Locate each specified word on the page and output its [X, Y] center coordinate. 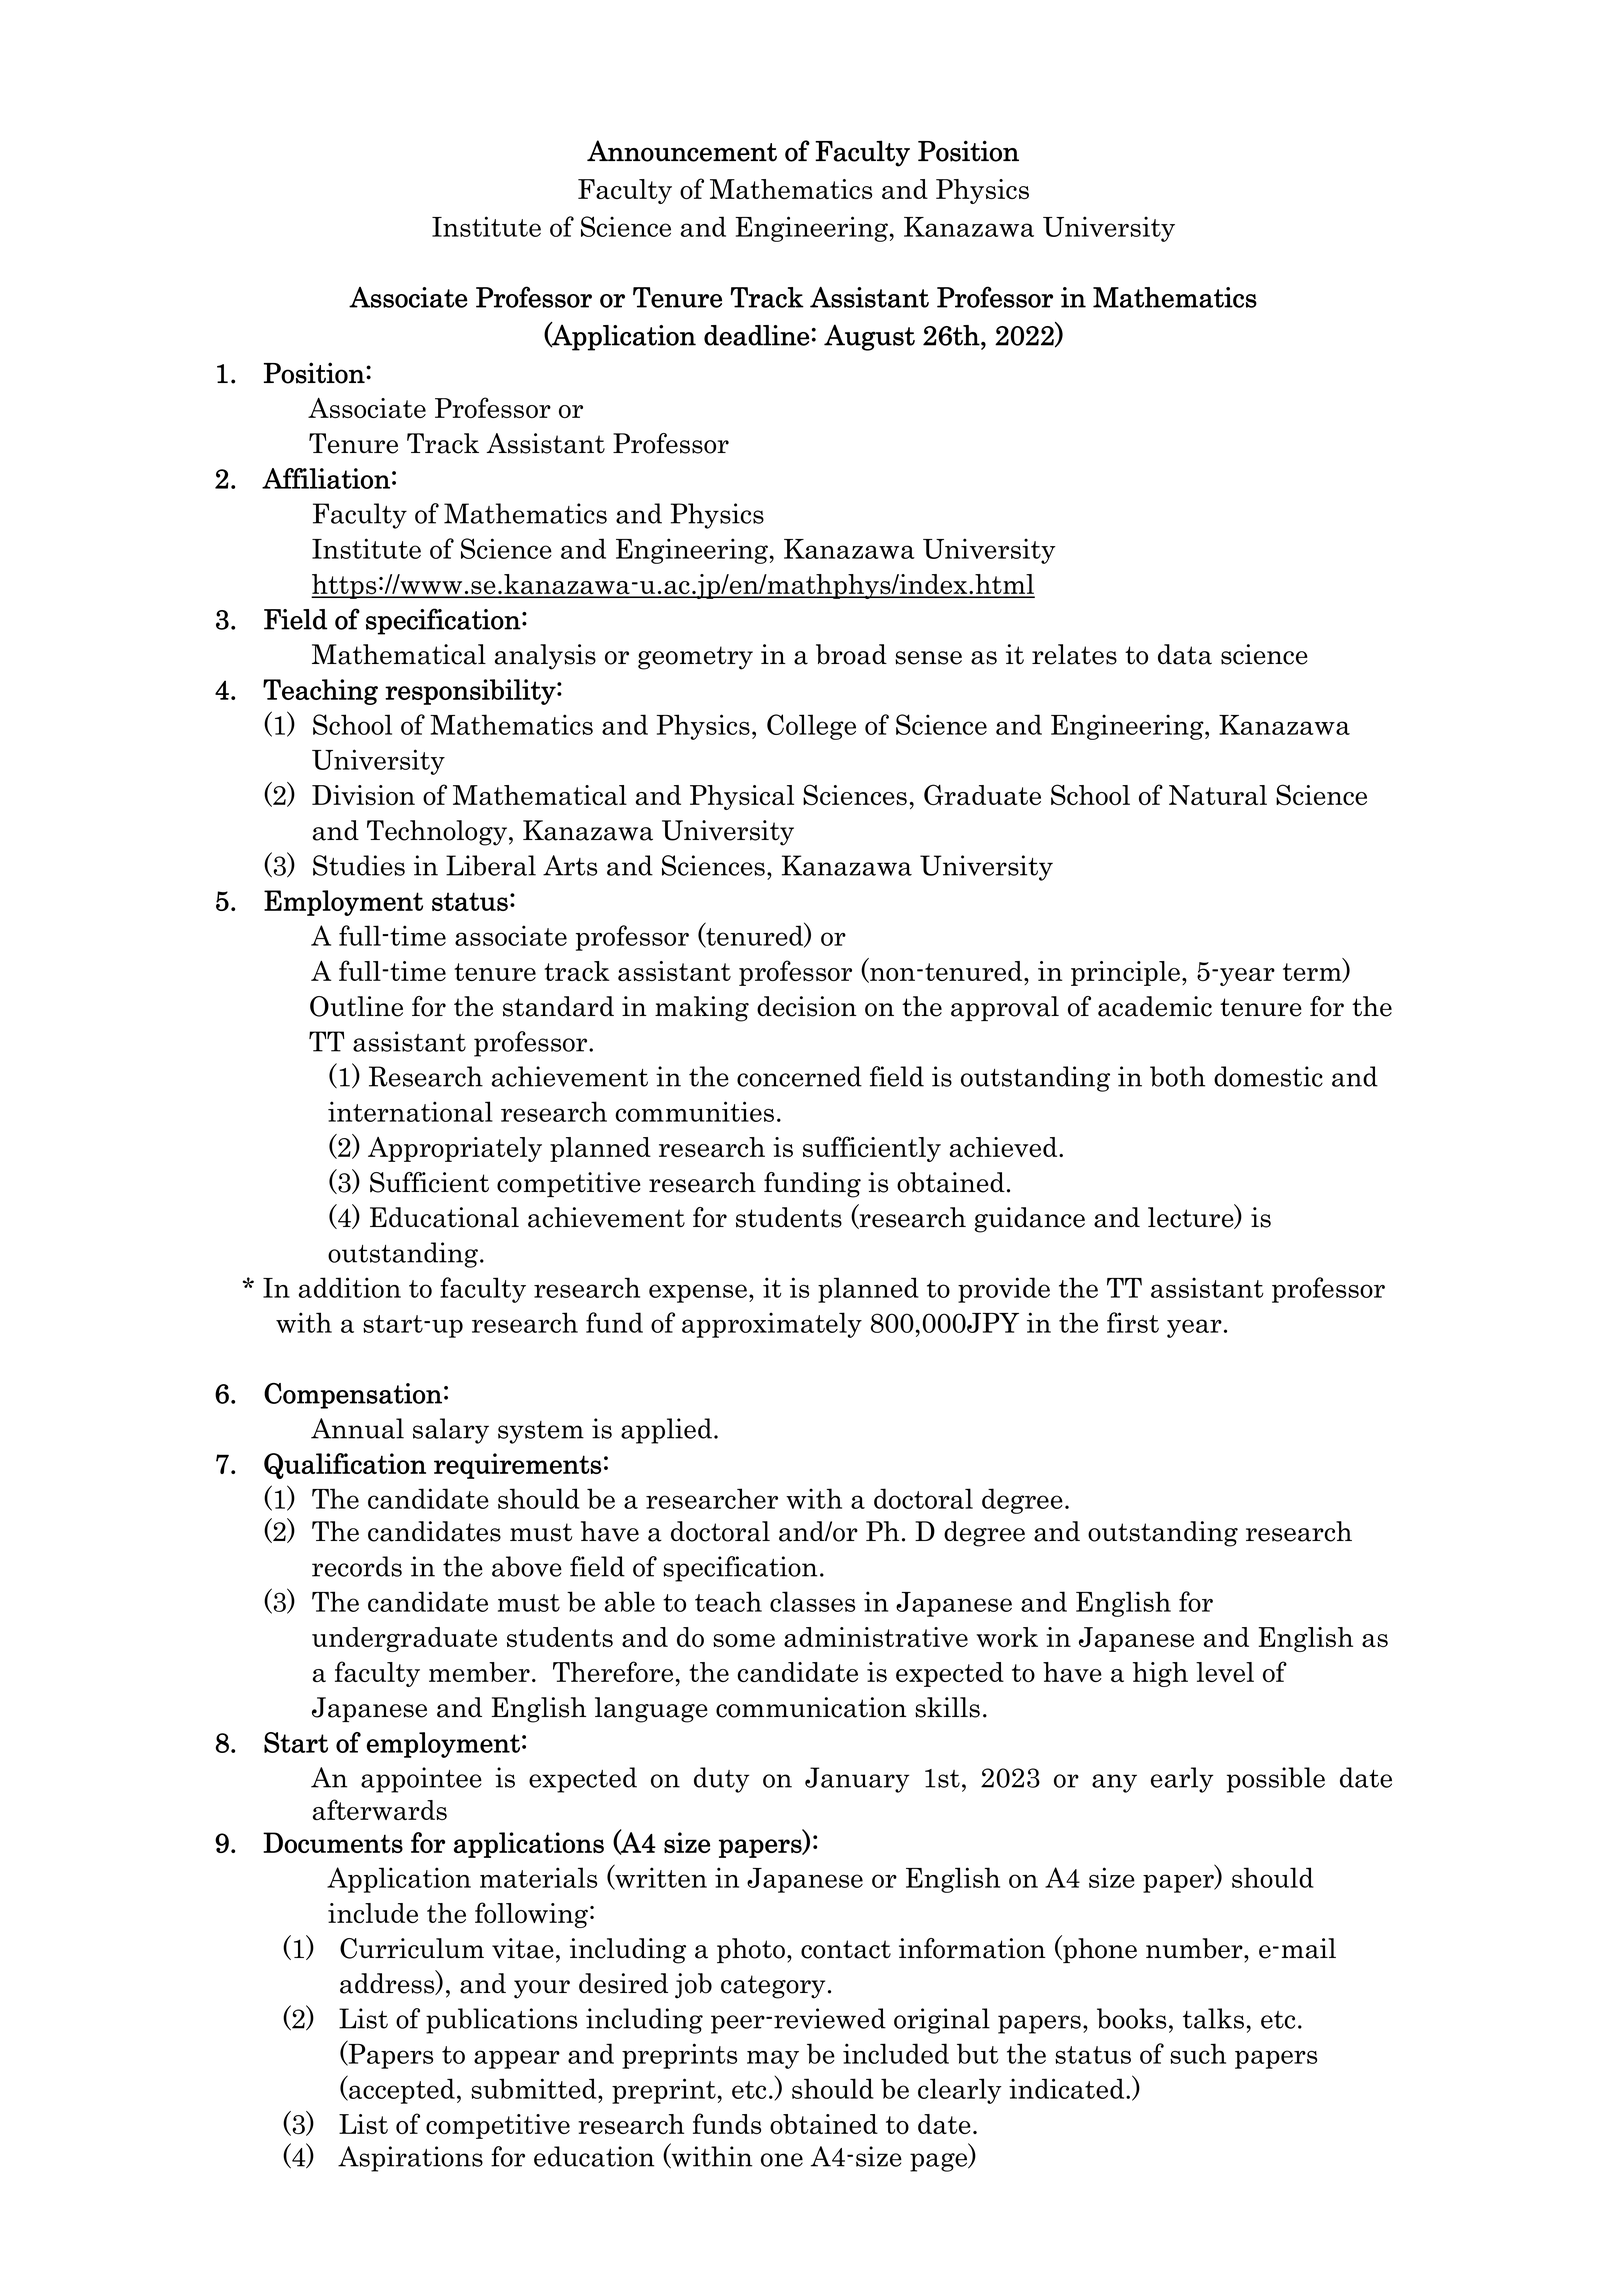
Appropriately [455, 1149]
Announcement [682, 151]
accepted [401, 2090]
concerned [799, 1076]
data [1185, 654]
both [1177, 1076]
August [869, 337]
